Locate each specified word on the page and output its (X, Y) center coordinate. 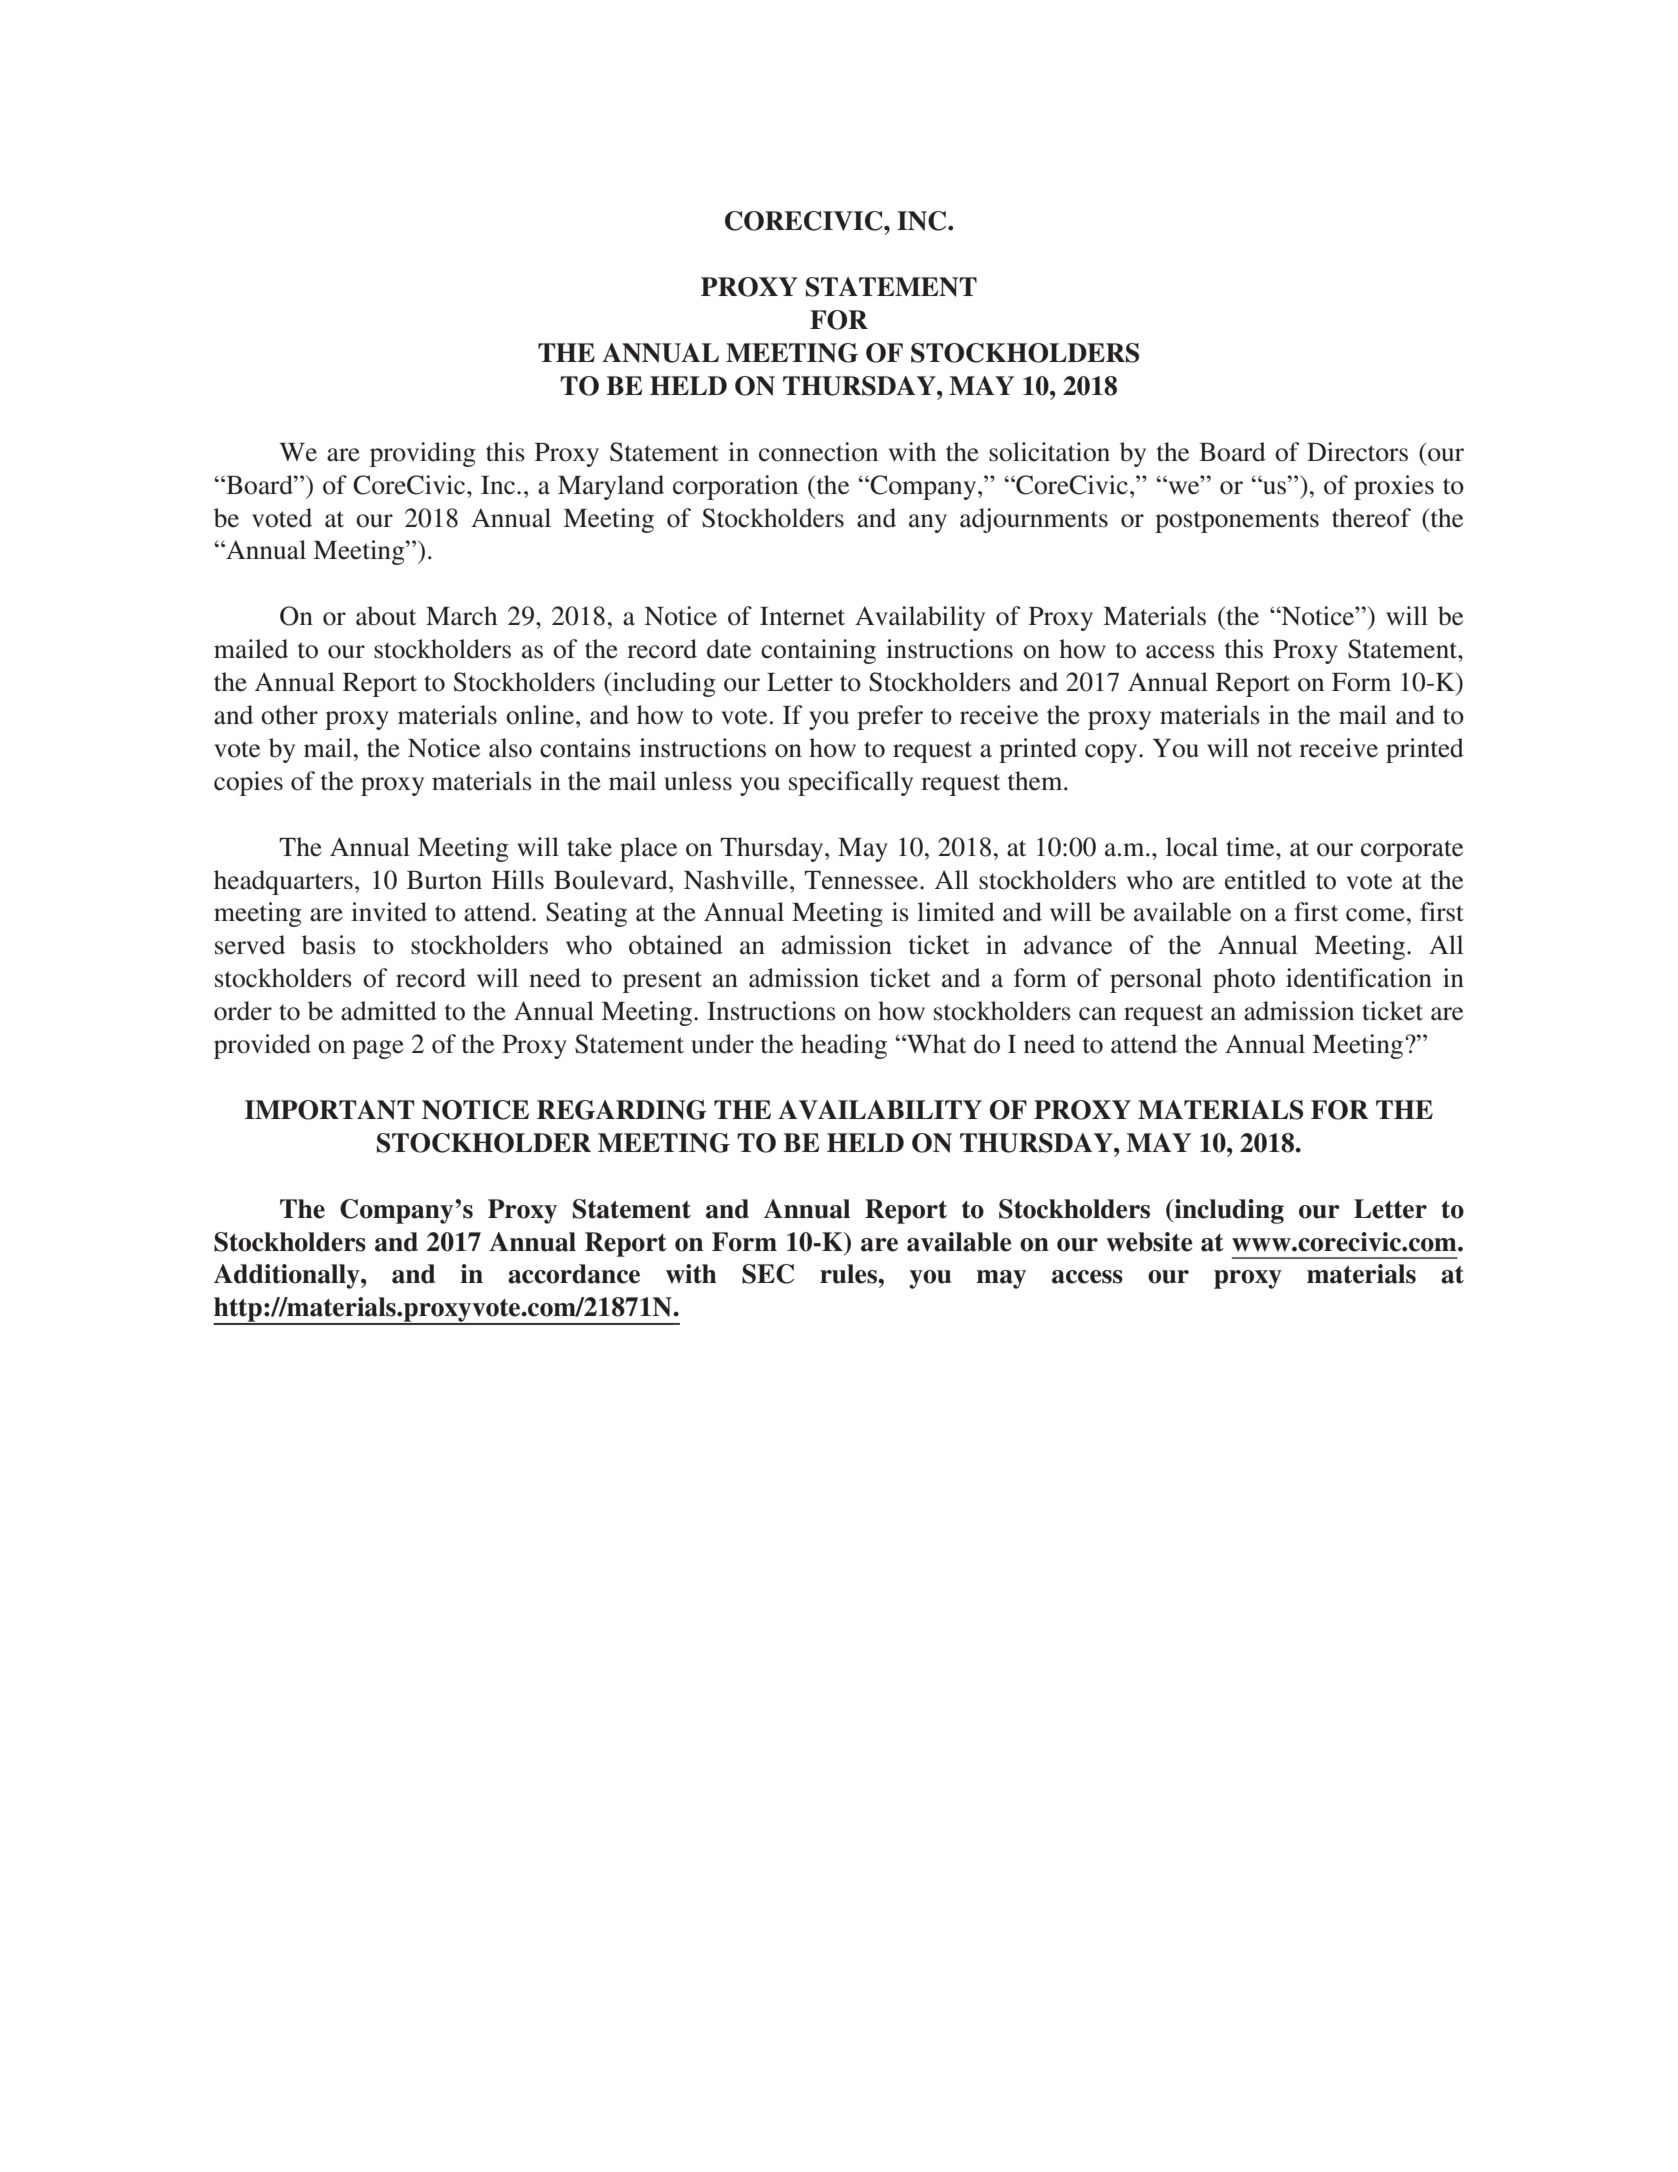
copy (1112, 753)
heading (844, 1046)
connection (818, 452)
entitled (1265, 880)
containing (818, 651)
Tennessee (862, 880)
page (378, 1049)
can (1097, 1014)
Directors (1357, 452)
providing (423, 454)
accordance (574, 1274)
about (386, 616)
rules (849, 1274)
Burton (444, 880)
